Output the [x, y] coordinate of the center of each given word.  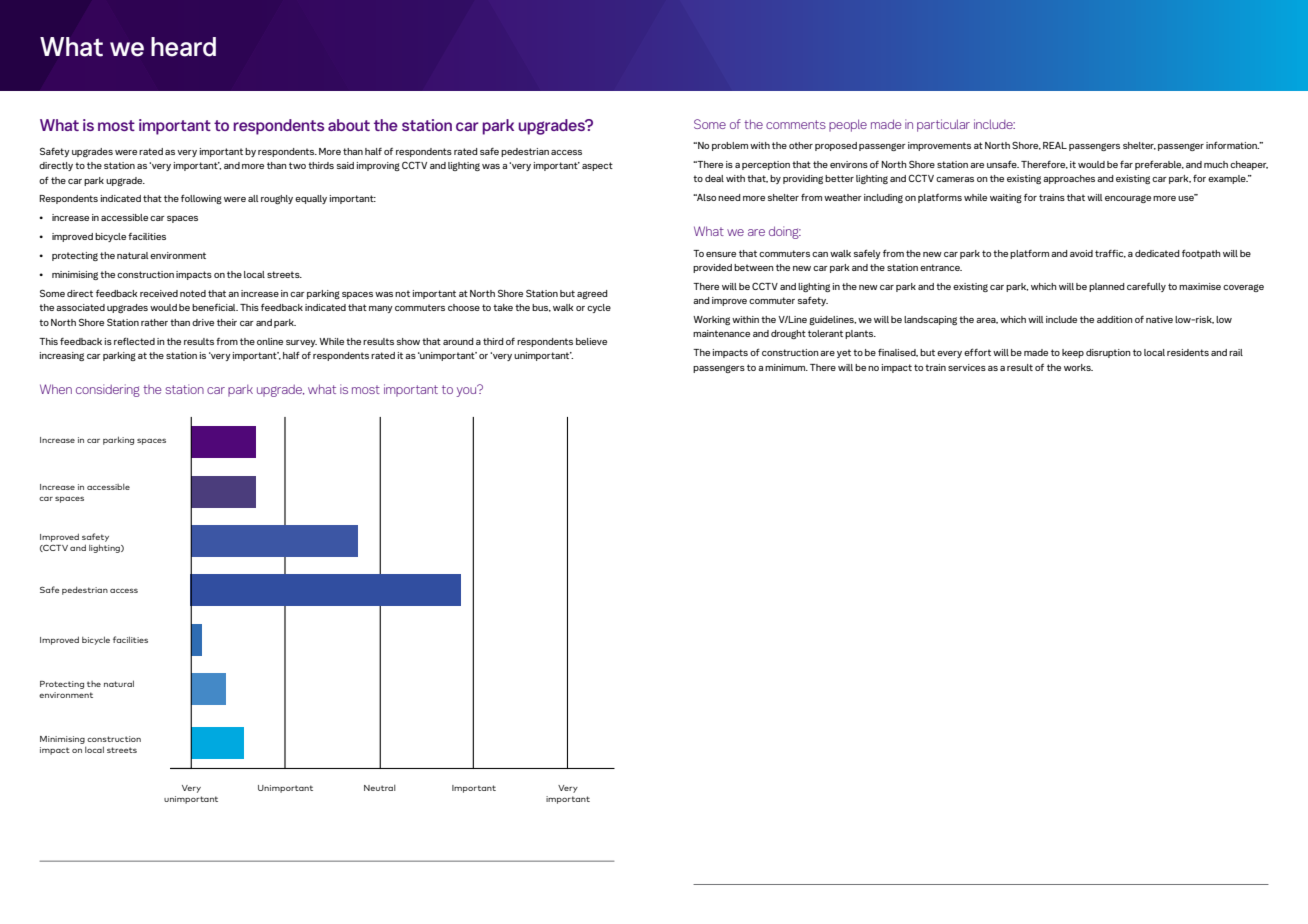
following [201, 199]
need [729, 197]
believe [591, 341]
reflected [134, 341]
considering [108, 390]
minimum [786, 367]
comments [796, 124]
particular [943, 125]
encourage [1128, 199]
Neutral [380, 788]
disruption [1108, 353]
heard [183, 47]
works [1078, 367]
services [967, 367]
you [468, 390]
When [56, 389]
